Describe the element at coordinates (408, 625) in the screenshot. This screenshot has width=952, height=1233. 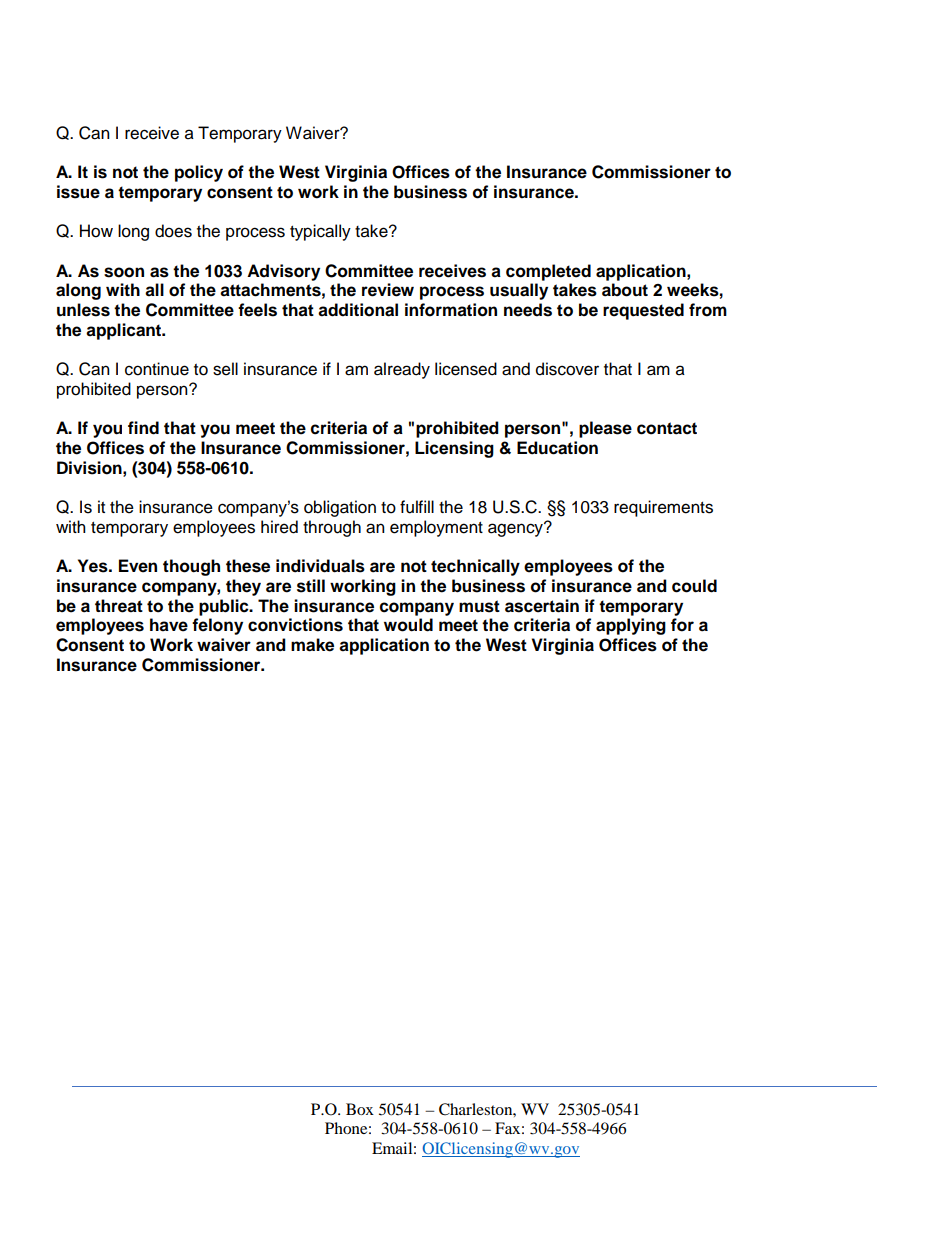
I see `would` at that location.
